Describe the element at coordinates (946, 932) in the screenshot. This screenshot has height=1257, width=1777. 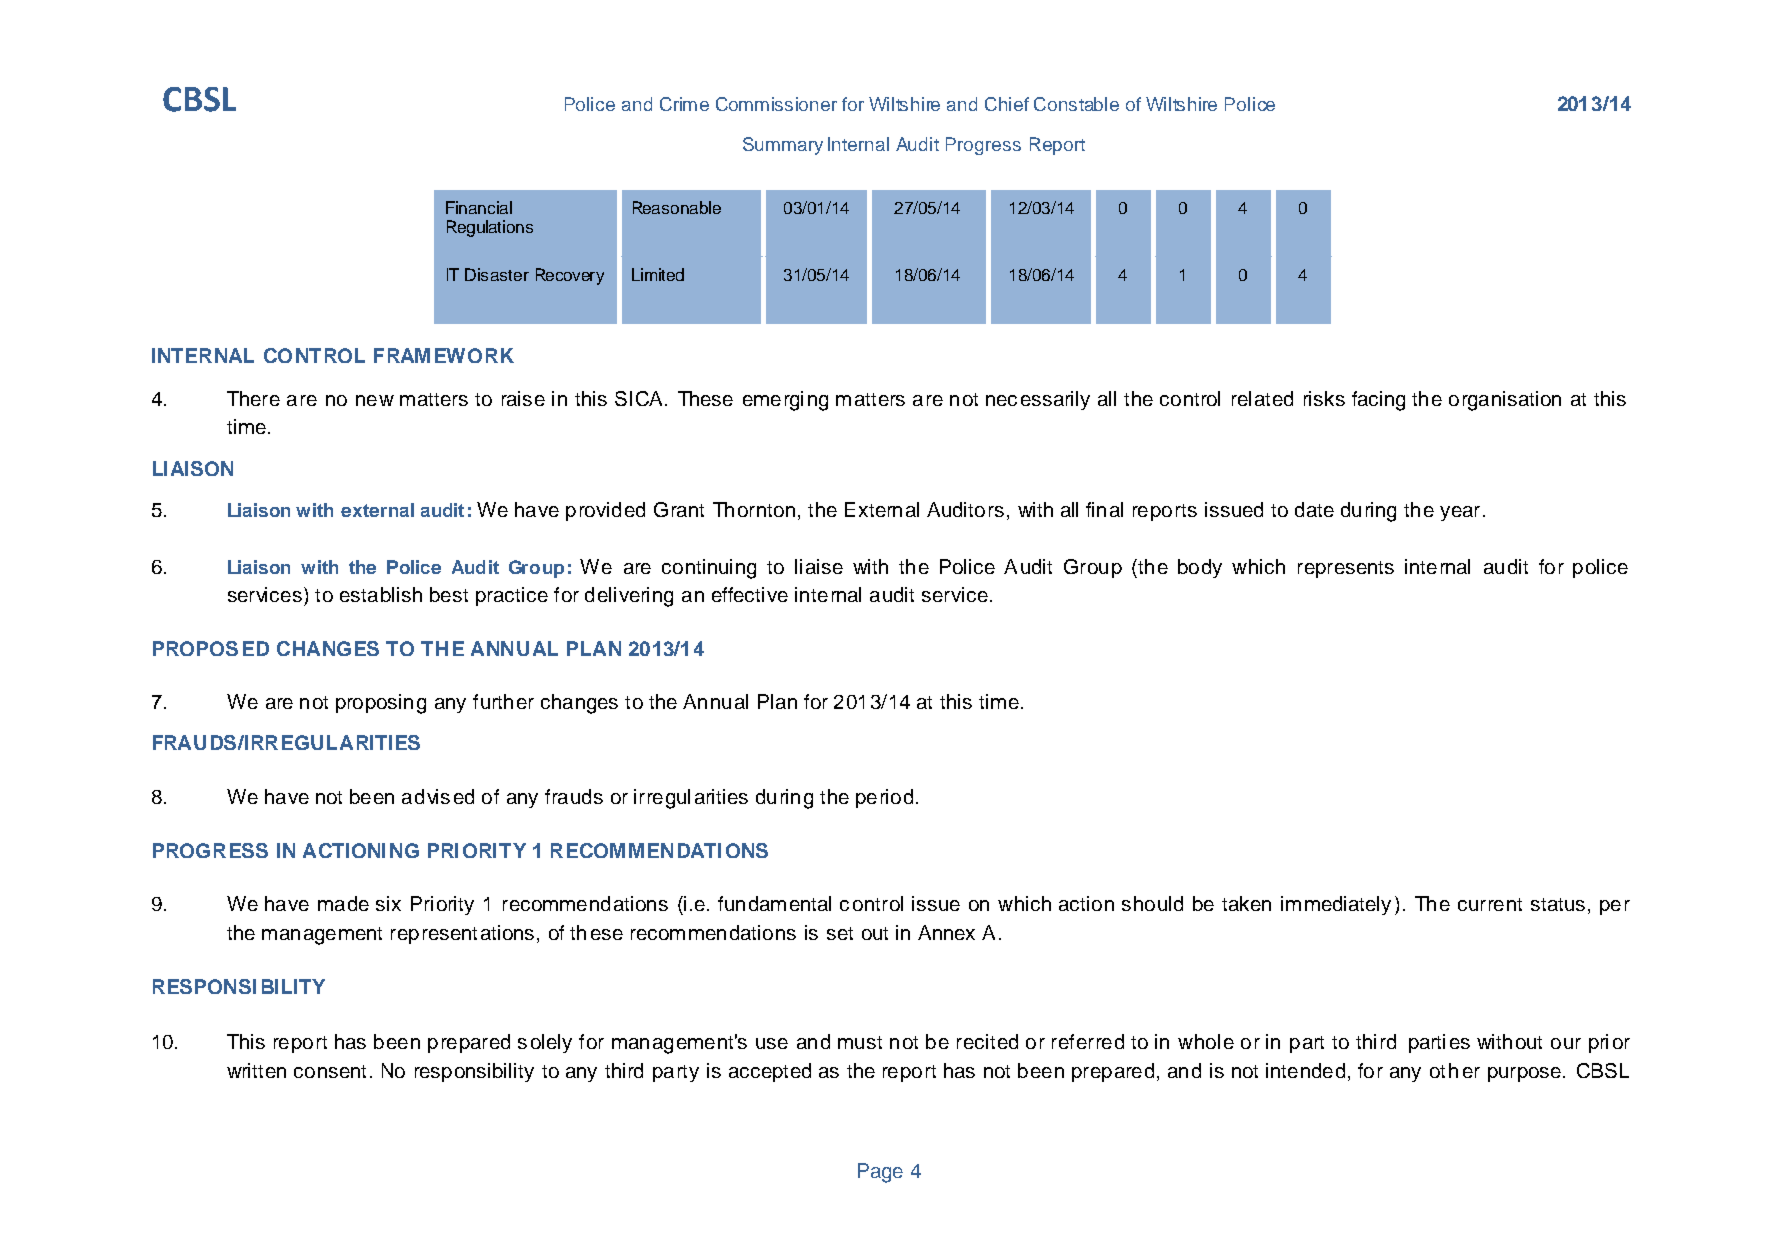
I see `Annex` at that location.
